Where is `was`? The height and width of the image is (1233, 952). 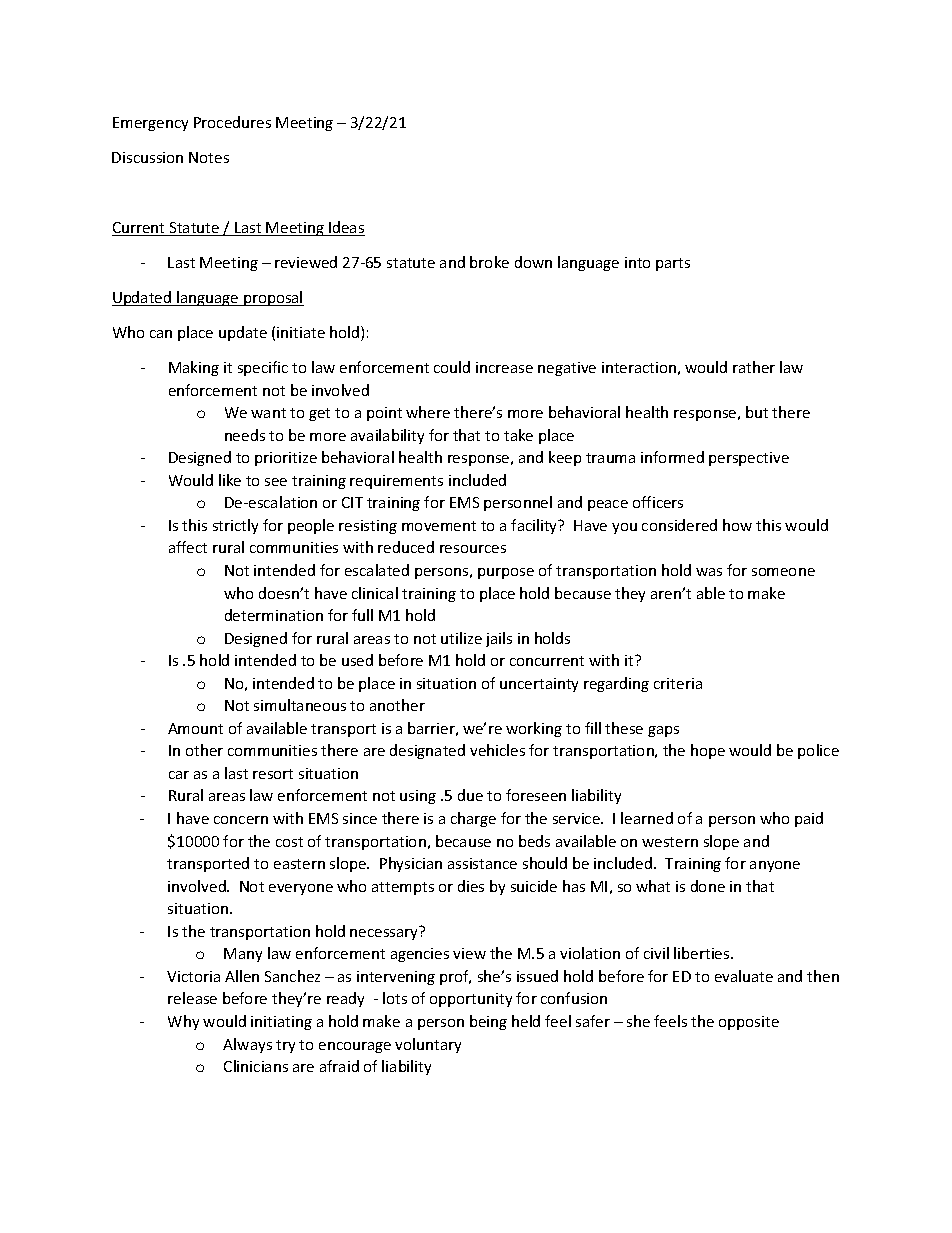
was is located at coordinates (709, 572).
